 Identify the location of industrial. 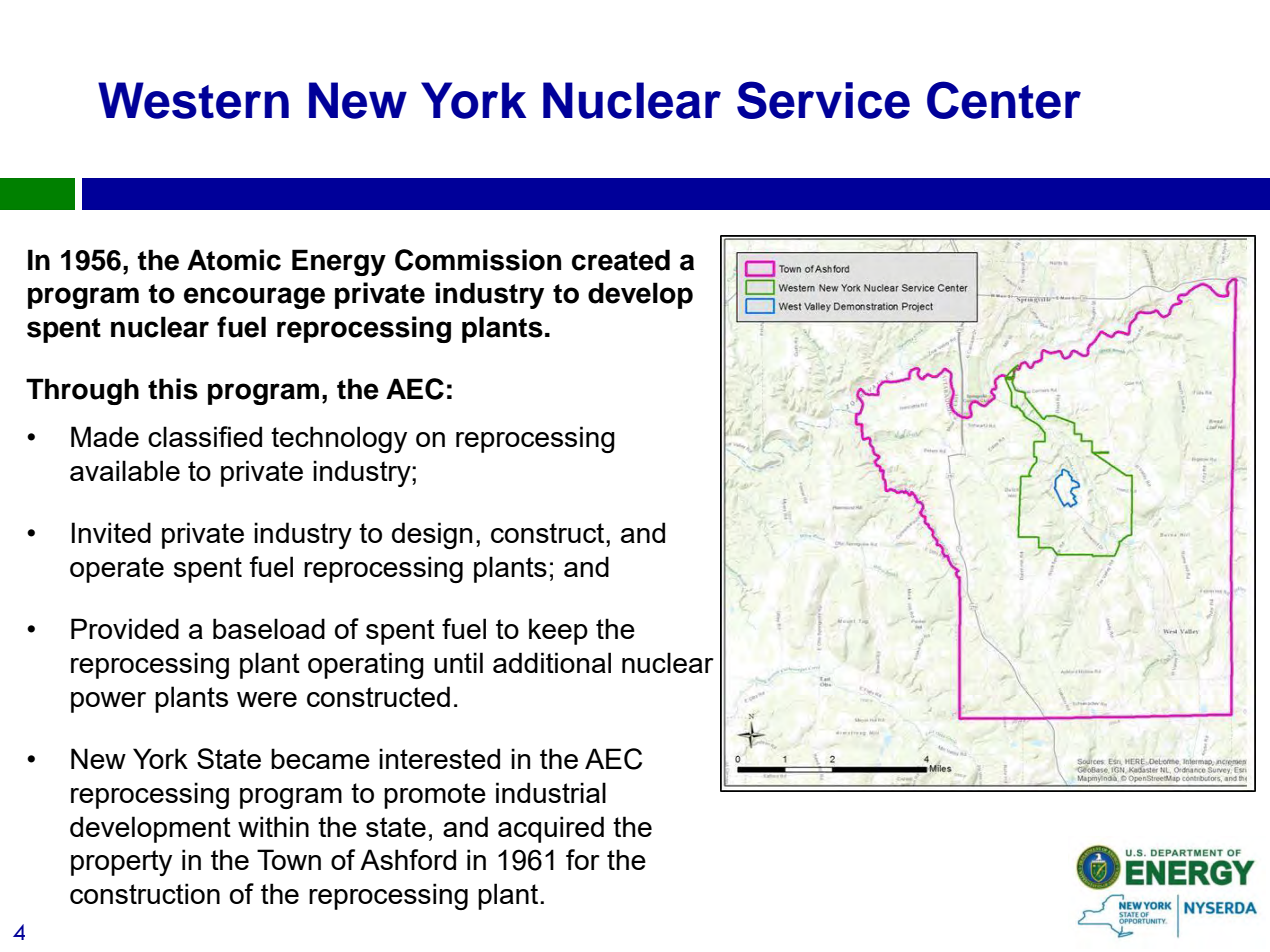
(551, 792).
